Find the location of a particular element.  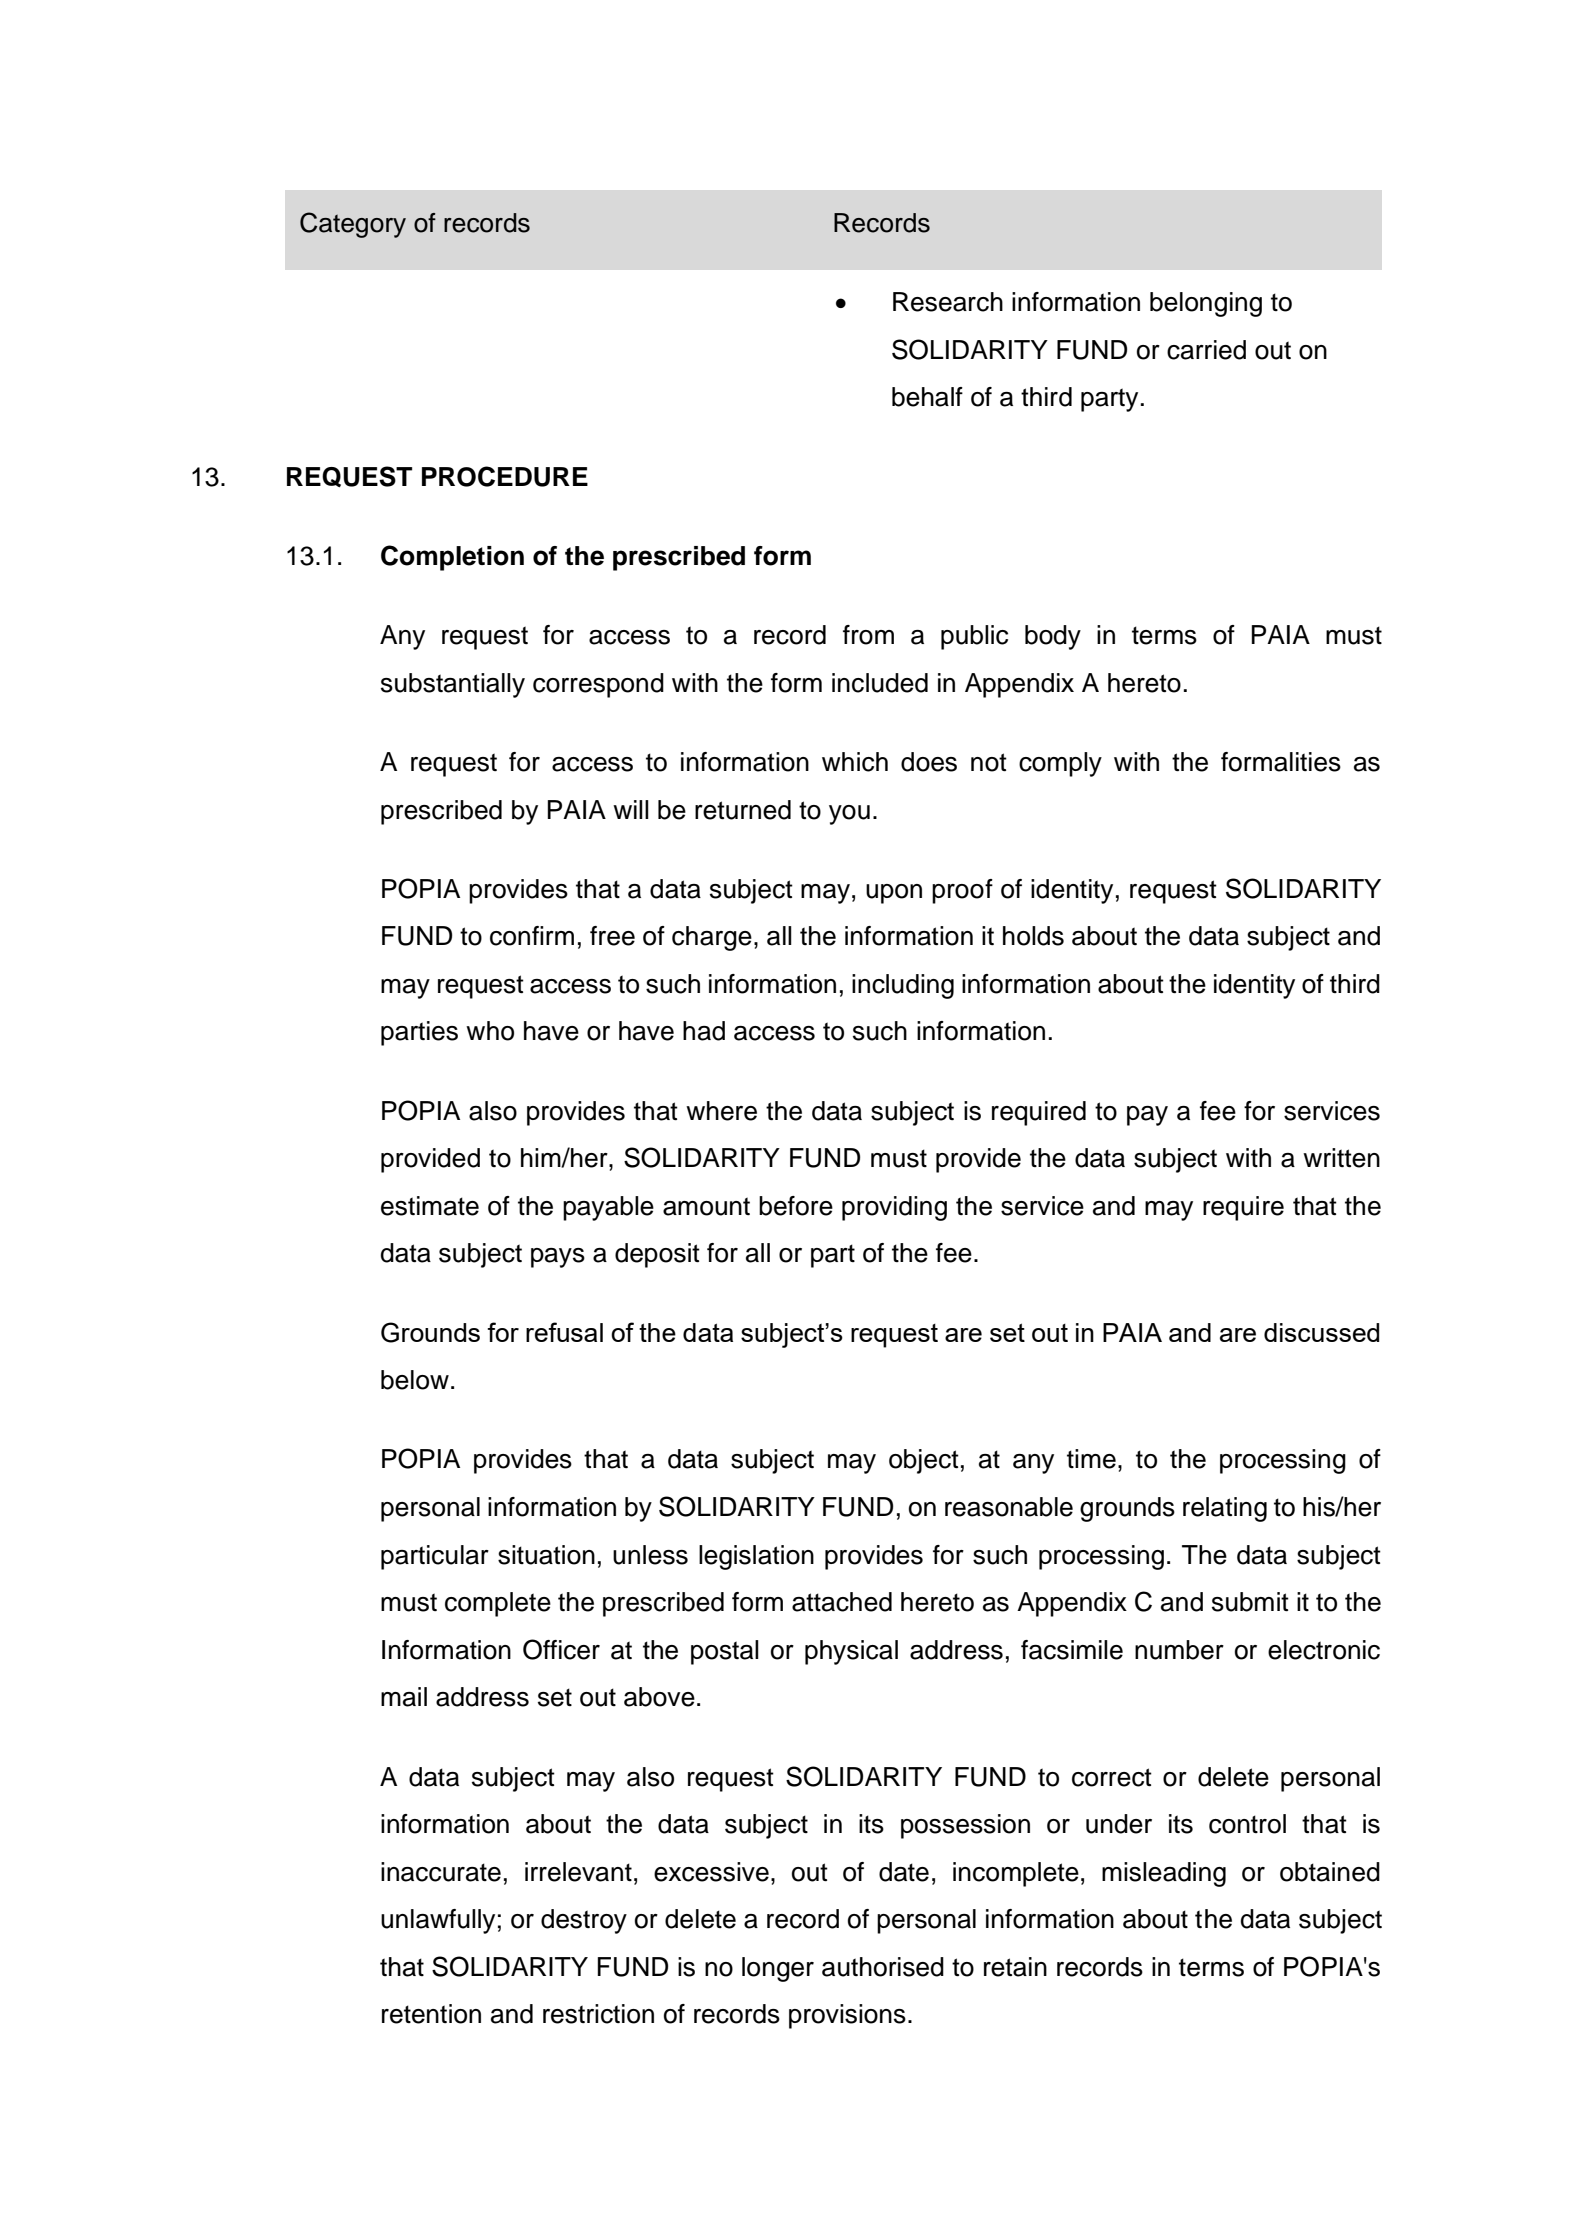

authorised is located at coordinates (883, 1967).
